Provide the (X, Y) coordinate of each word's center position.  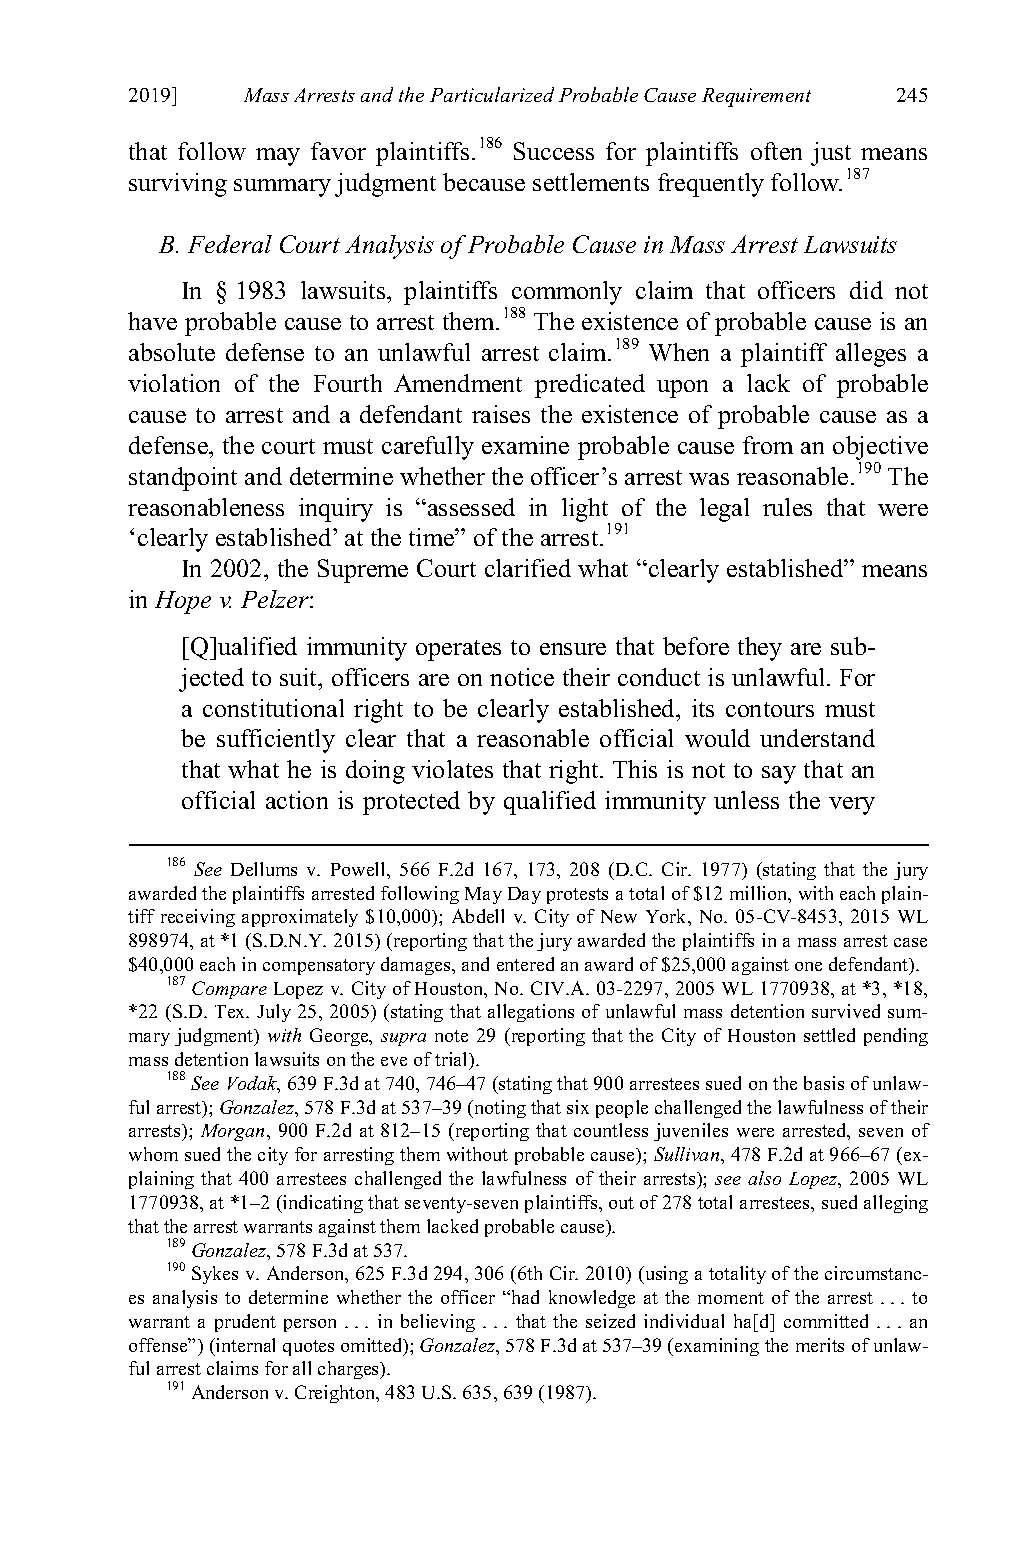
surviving (178, 185)
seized (610, 1321)
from (768, 445)
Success (554, 151)
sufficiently (276, 741)
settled (829, 1035)
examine (525, 445)
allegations (531, 1013)
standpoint (183, 479)
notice (522, 677)
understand (817, 738)
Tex (231, 1011)
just (831, 154)
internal (244, 1345)
